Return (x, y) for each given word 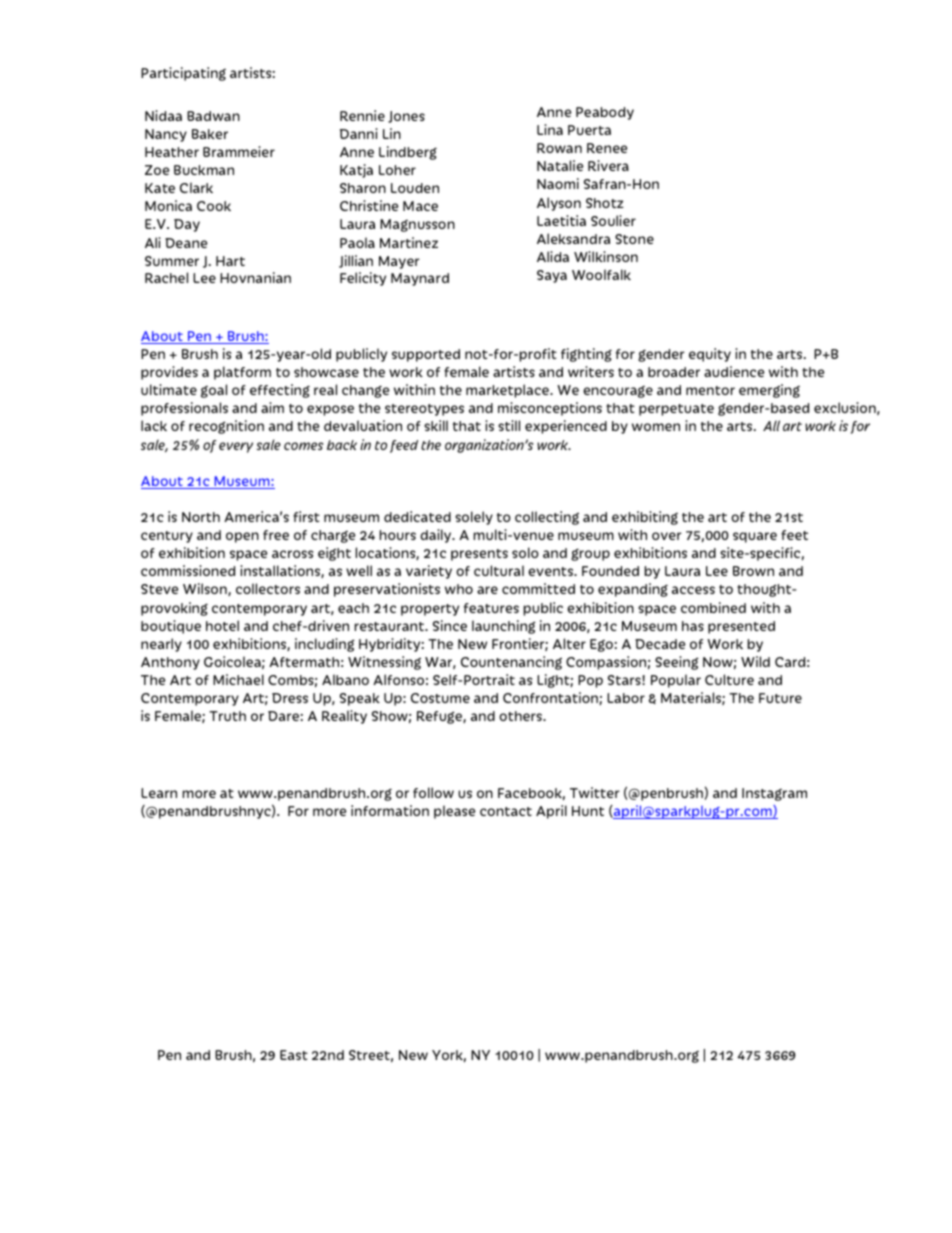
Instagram (774, 794)
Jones (406, 117)
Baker (210, 134)
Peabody (605, 113)
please (454, 812)
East (294, 1055)
